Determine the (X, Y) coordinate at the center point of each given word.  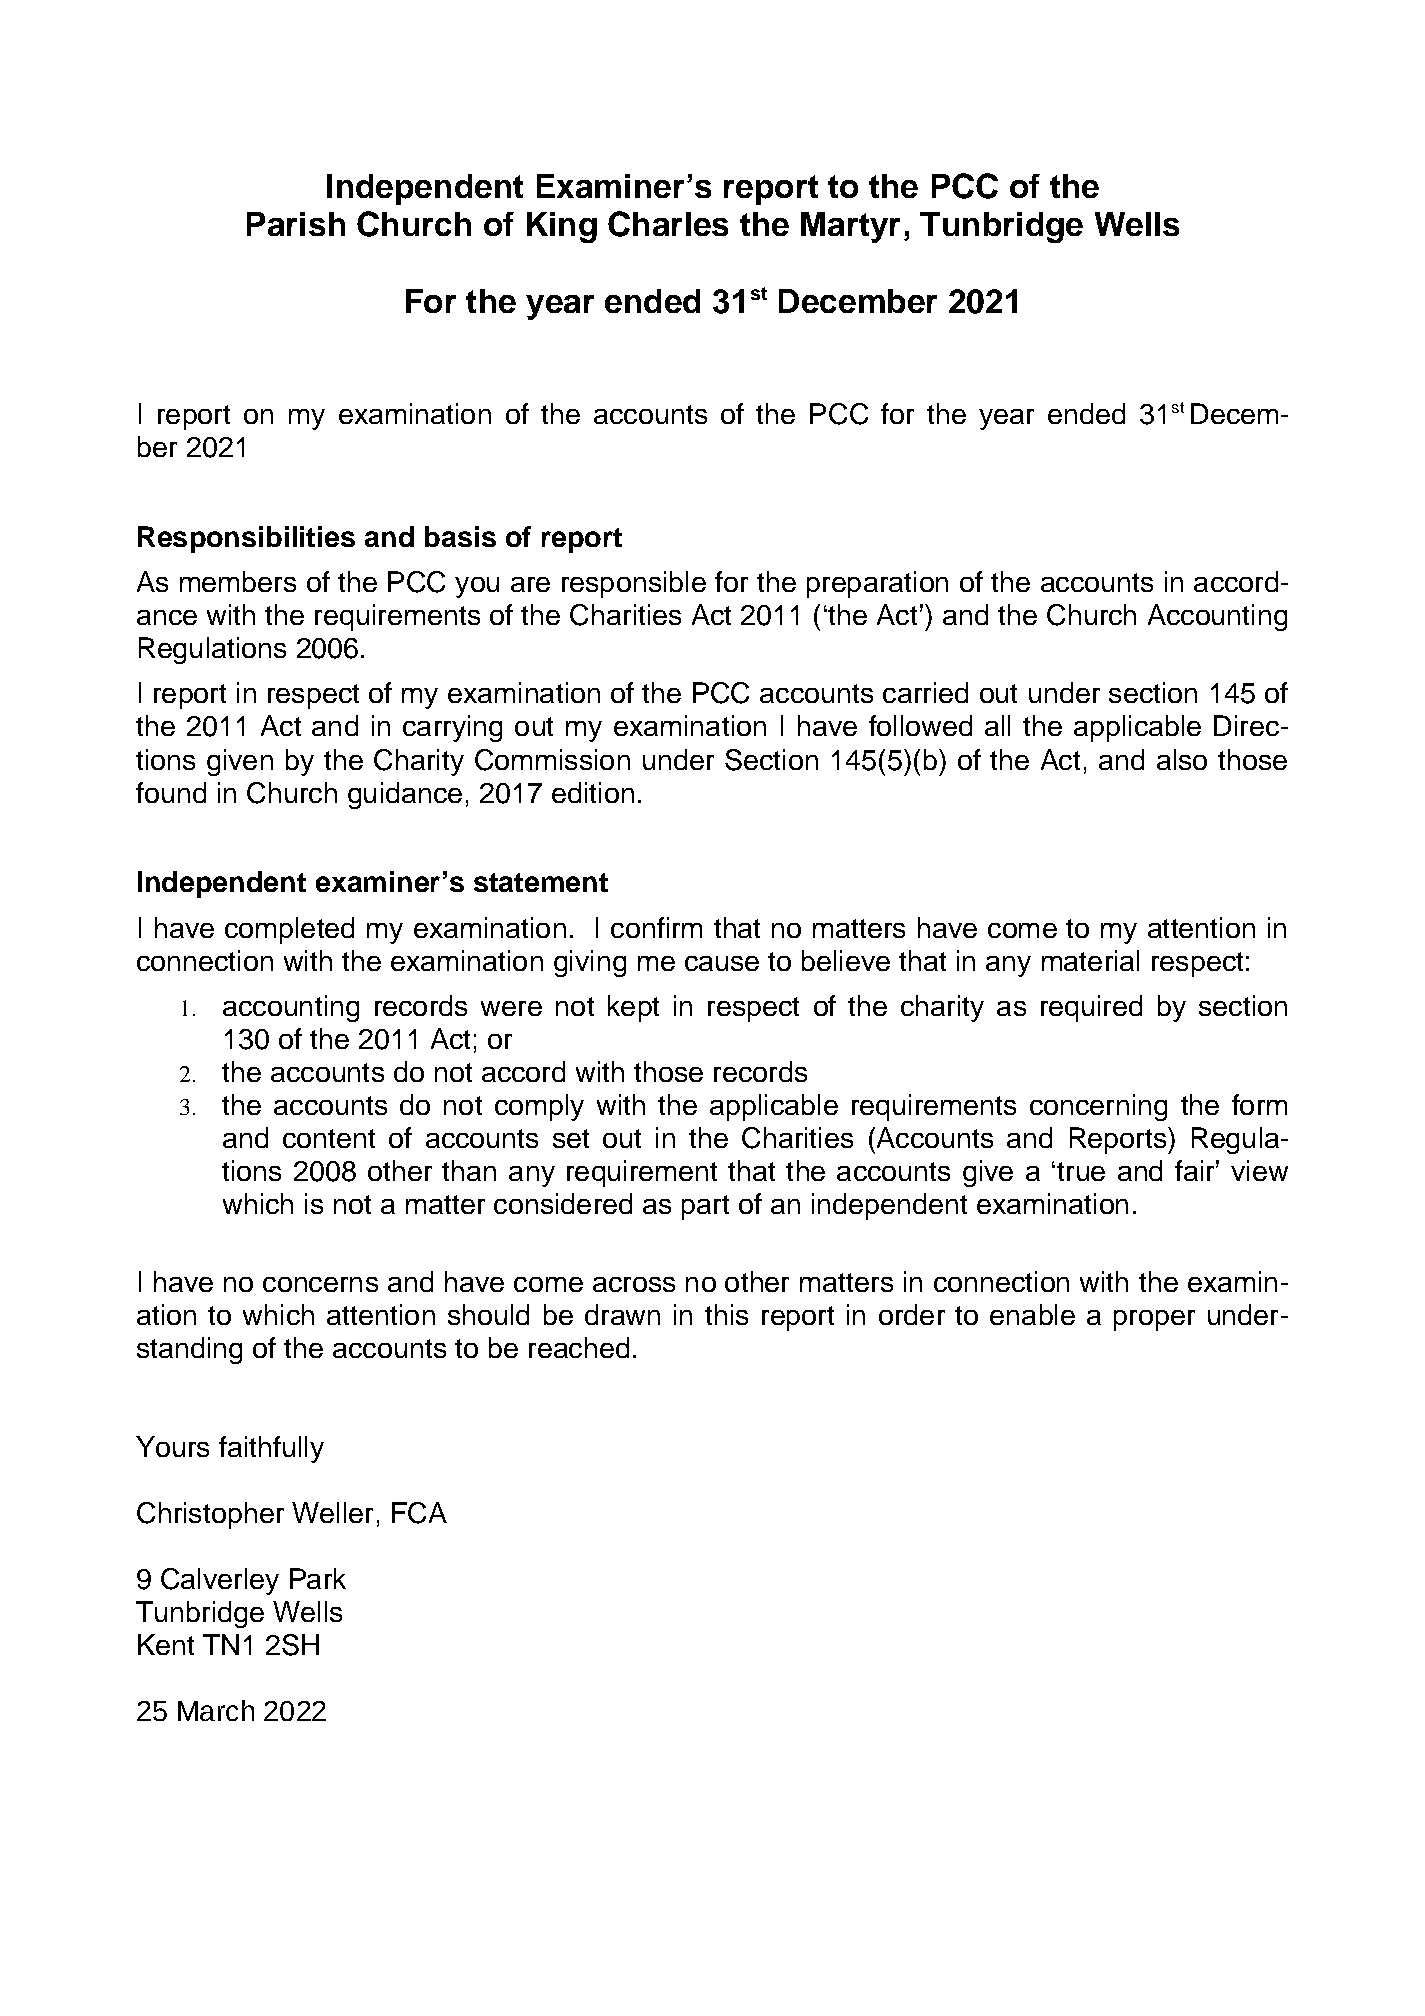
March (216, 1710)
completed (289, 930)
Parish (296, 224)
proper (1154, 1320)
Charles (668, 224)
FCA (419, 1513)
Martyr (850, 227)
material (1090, 960)
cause (722, 963)
